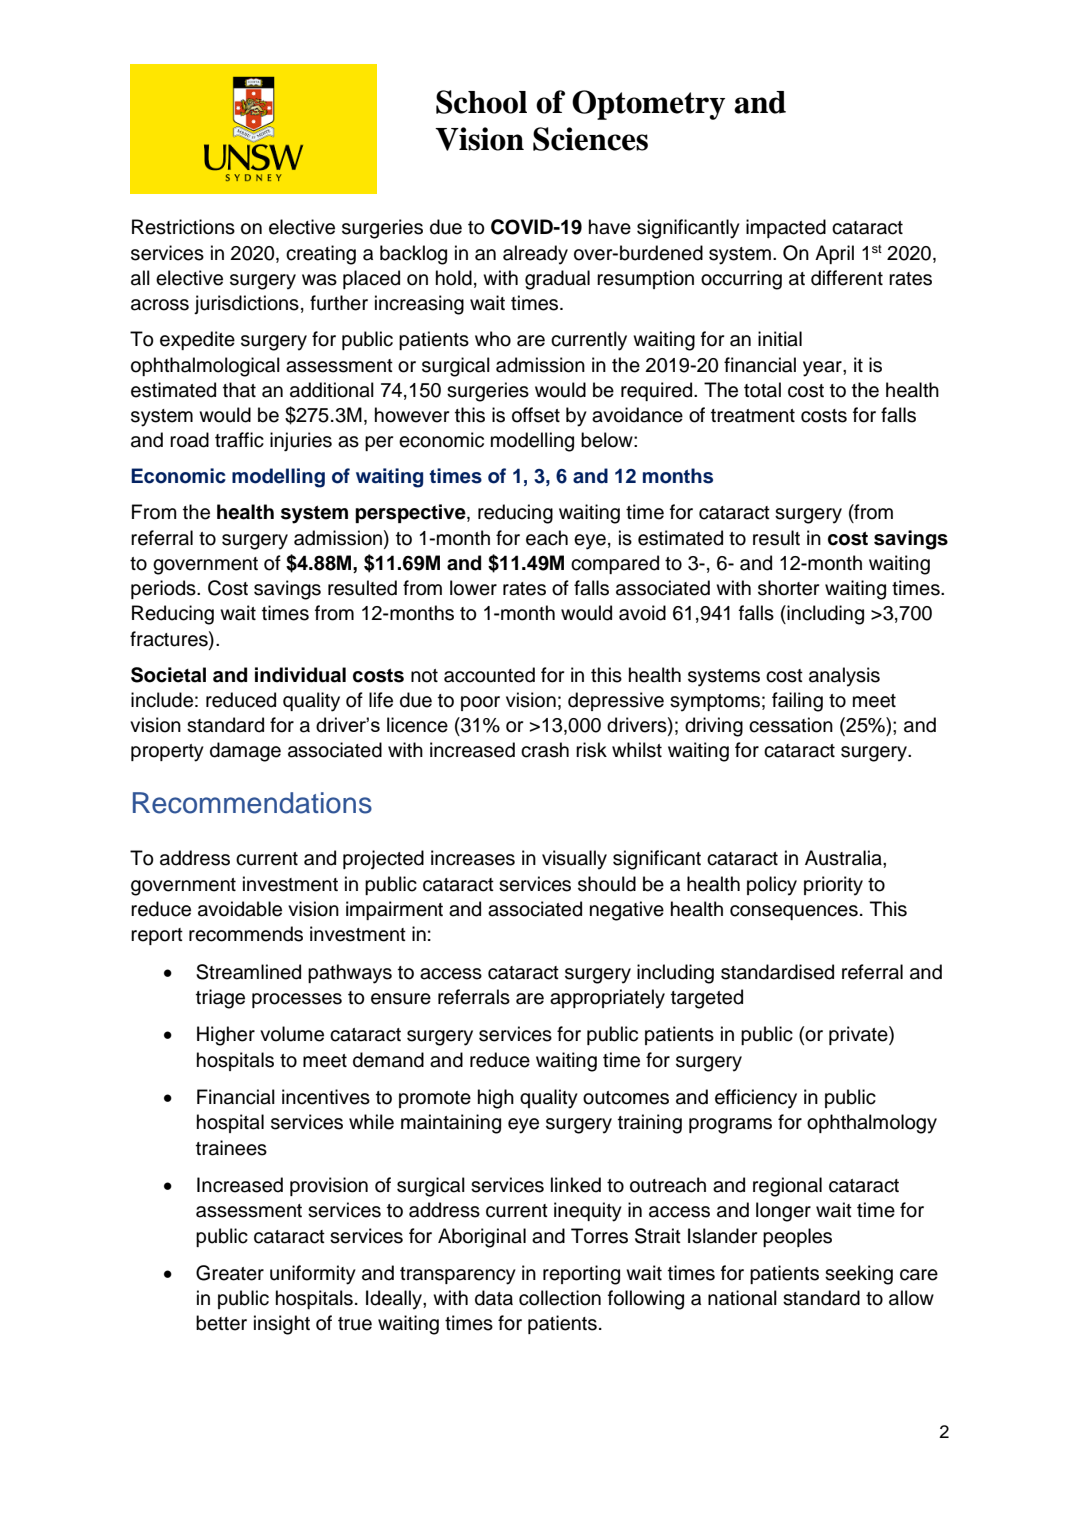 The width and height of the screenshot is (1080, 1527). Describe the element at coordinates (230, 1273) in the screenshot. I see `Greater` at that location.
